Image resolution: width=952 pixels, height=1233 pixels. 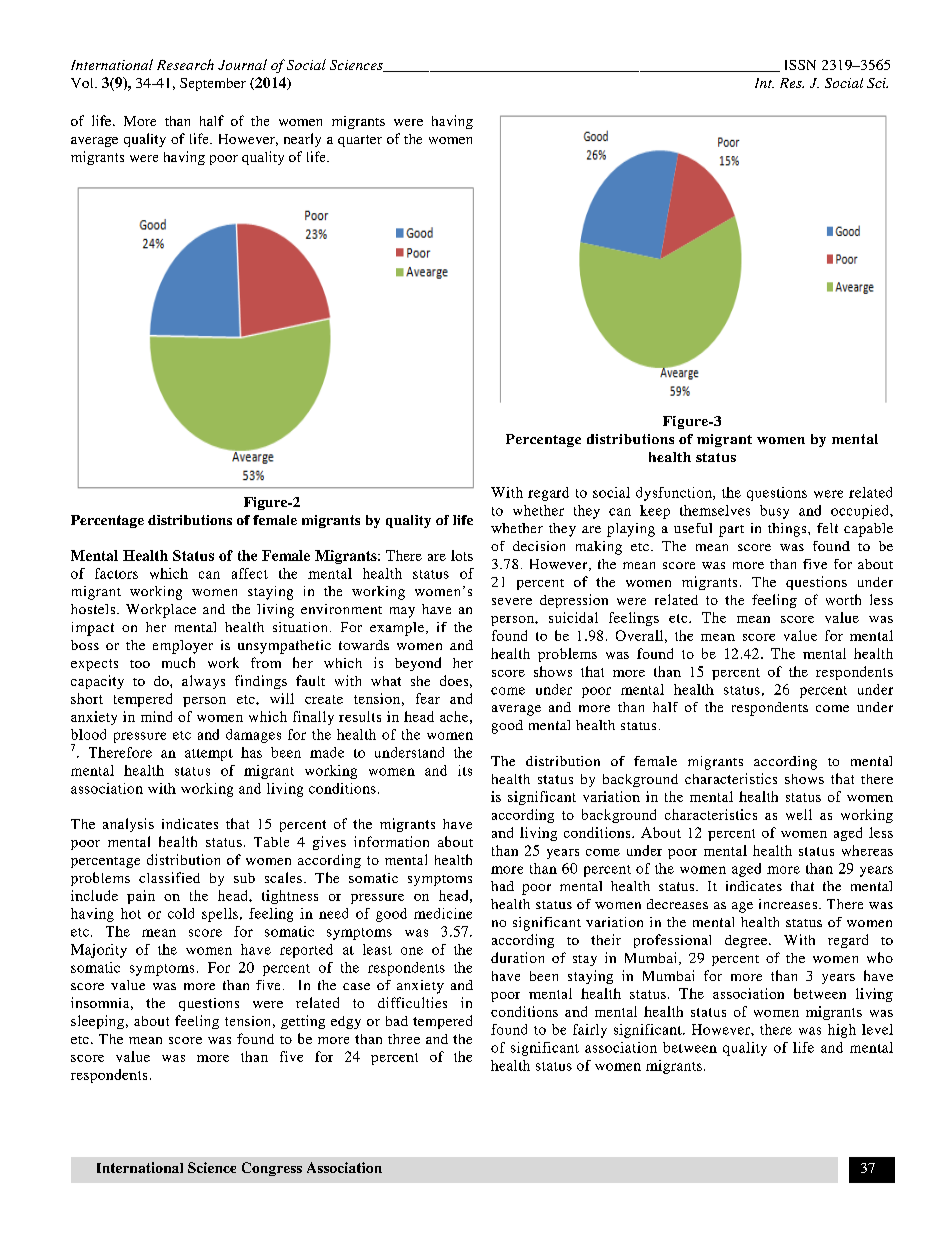 I want to click on quarter, so click(x=360, y=141).
